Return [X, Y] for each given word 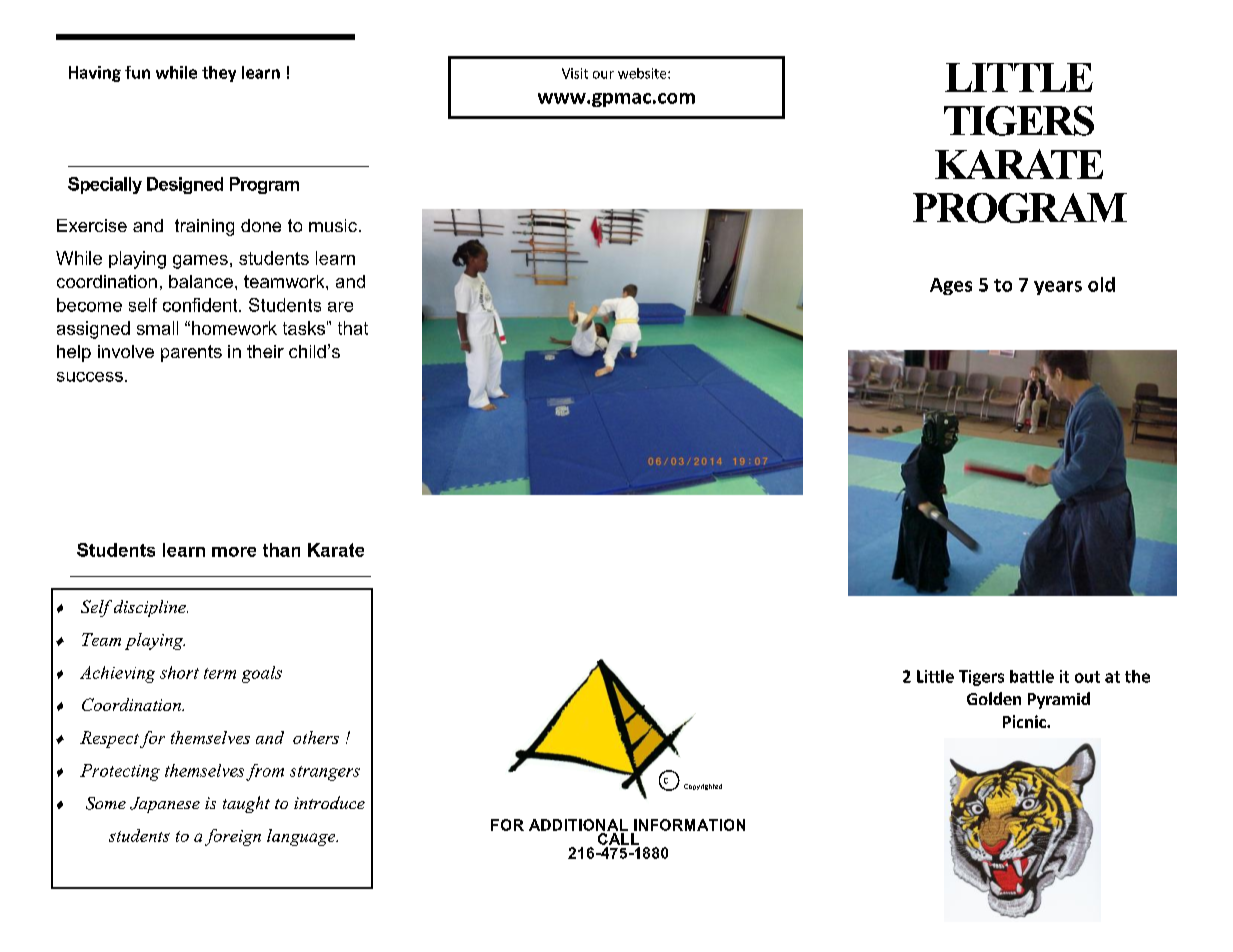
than [281, 550]
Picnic [1025, 721]
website [643, 73]
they [219, 74]
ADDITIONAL [578, 825]
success [90, 377]
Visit [575, 73]
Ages [951, 286]
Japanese [165, 805]
